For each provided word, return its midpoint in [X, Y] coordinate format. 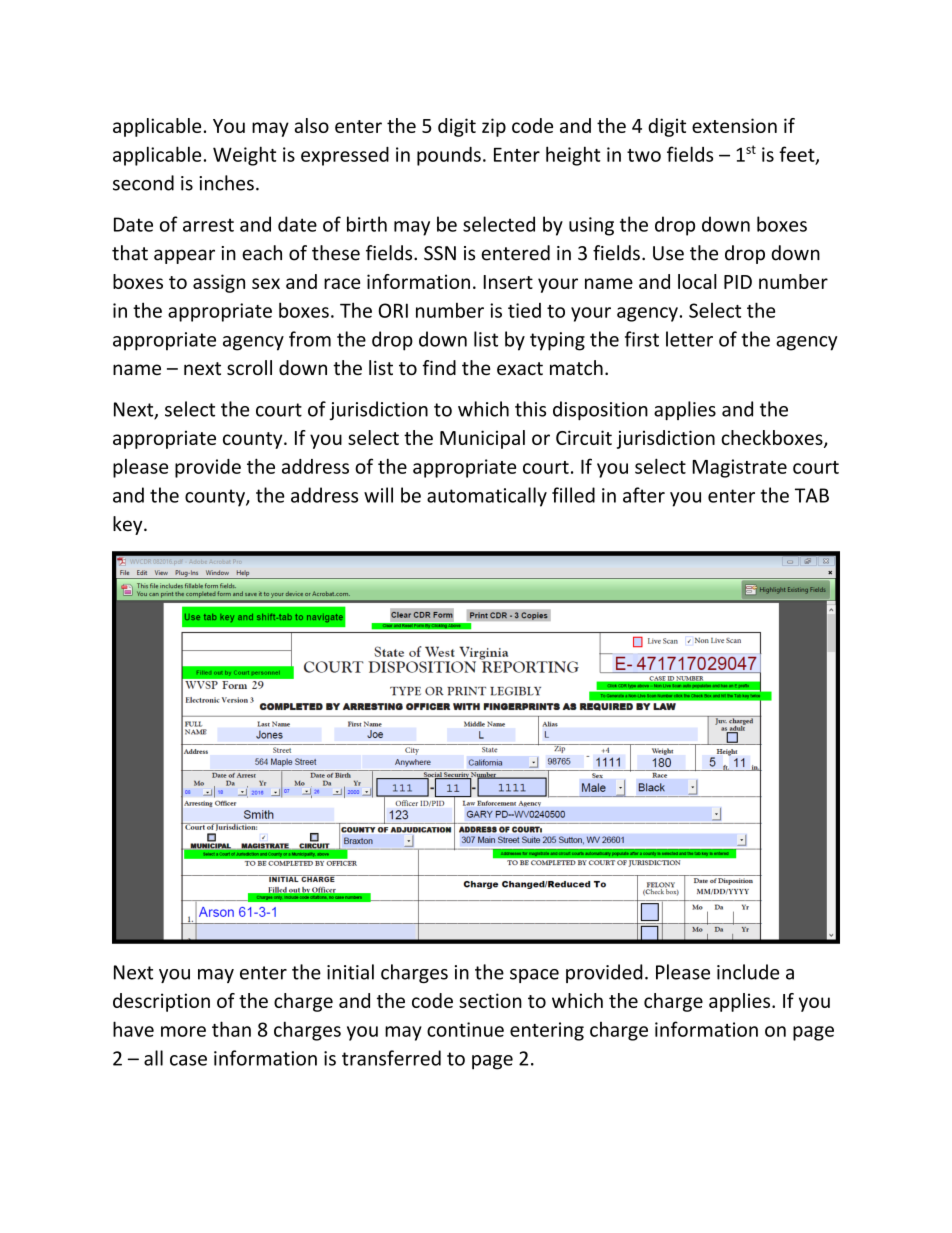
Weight [244, 156]
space [534, 976]
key [129, 525]
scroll [249, 367]
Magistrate [739, 468]
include [748, 972]
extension [734, 125]
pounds [449, 156]
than [231, 1029]
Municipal [482, 439]
